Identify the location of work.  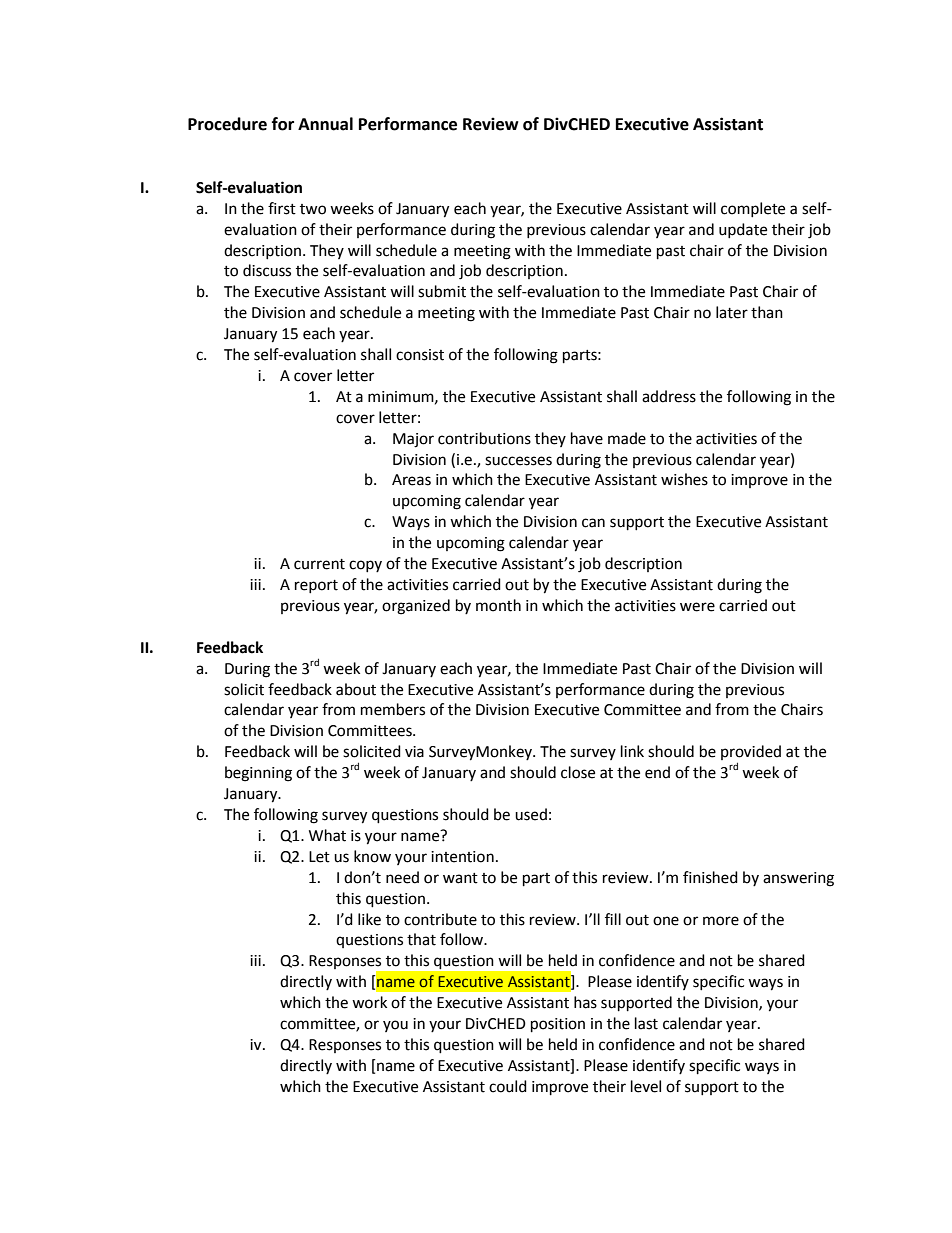
(369, 1002).
